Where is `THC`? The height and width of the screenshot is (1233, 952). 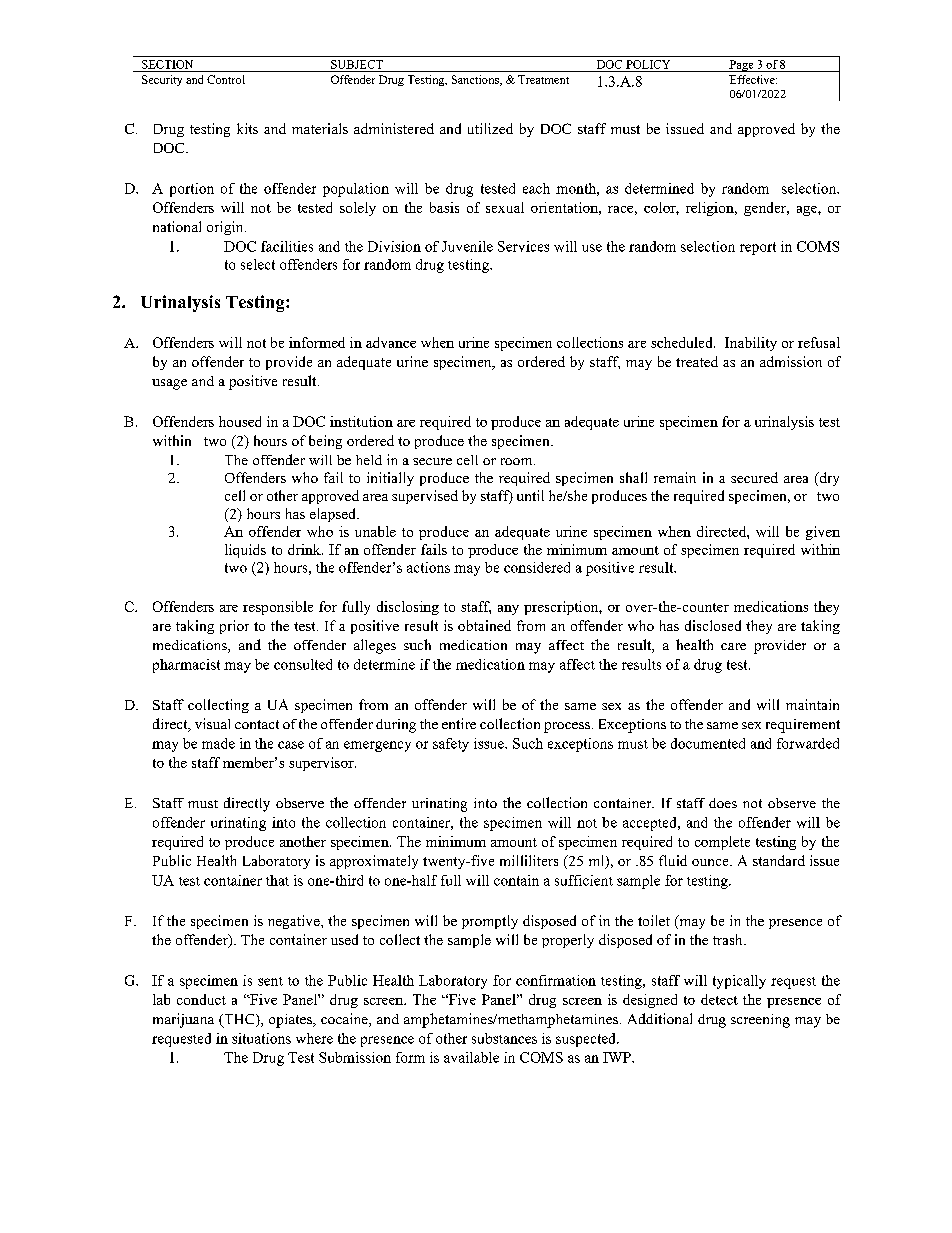 THC is located at coordinates (239, 1020).
